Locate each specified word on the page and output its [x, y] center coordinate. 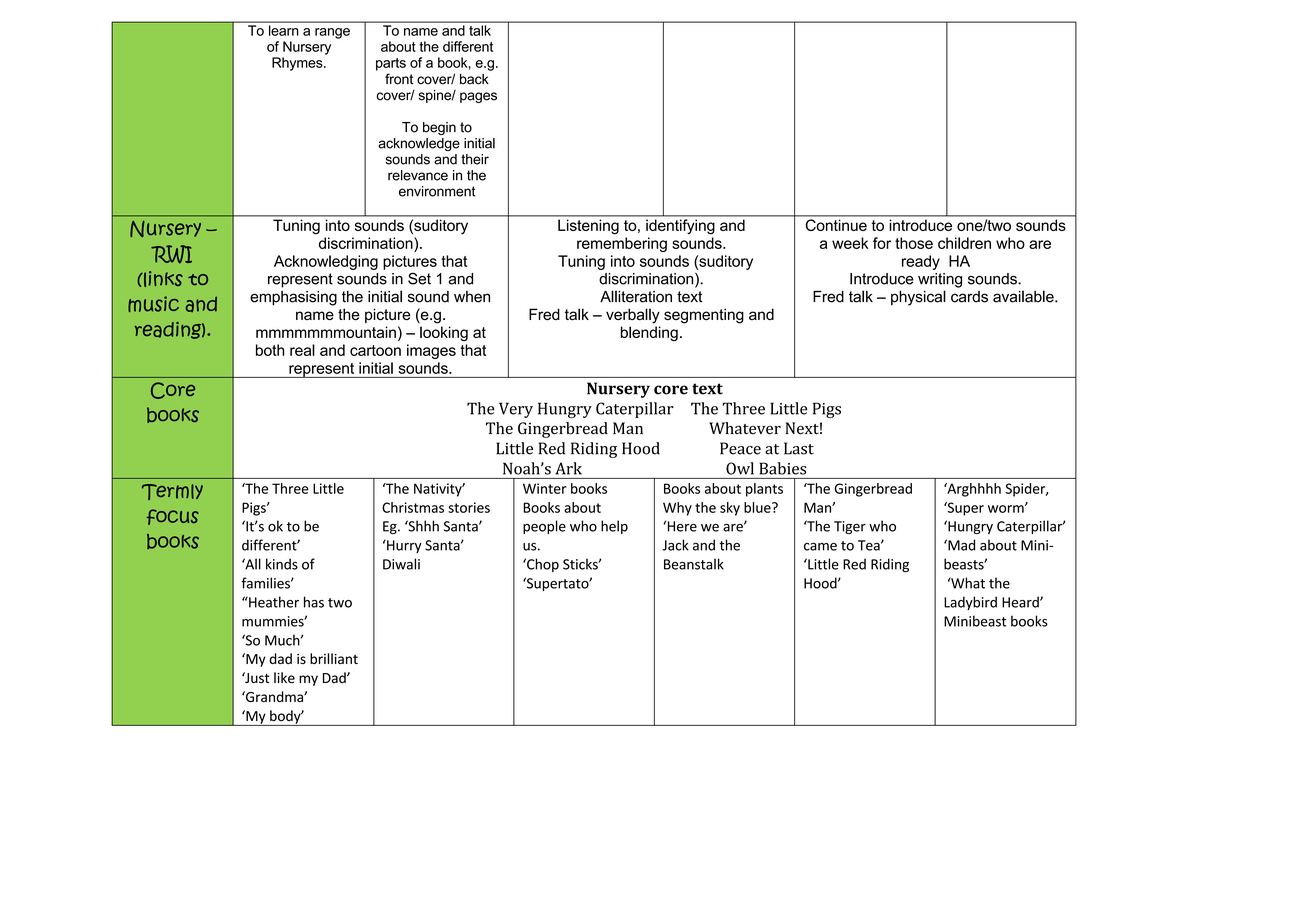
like [284, 678]
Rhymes [298, 64]
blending [649, 333]
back [474, 79]
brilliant [334, 658]
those [914, 243]
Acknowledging [326, 262]
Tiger [850, 527]
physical [918, 298]
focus [173, 517]
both [270, 350]
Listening [588, 227]
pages [478, 97]
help [614, 527]
